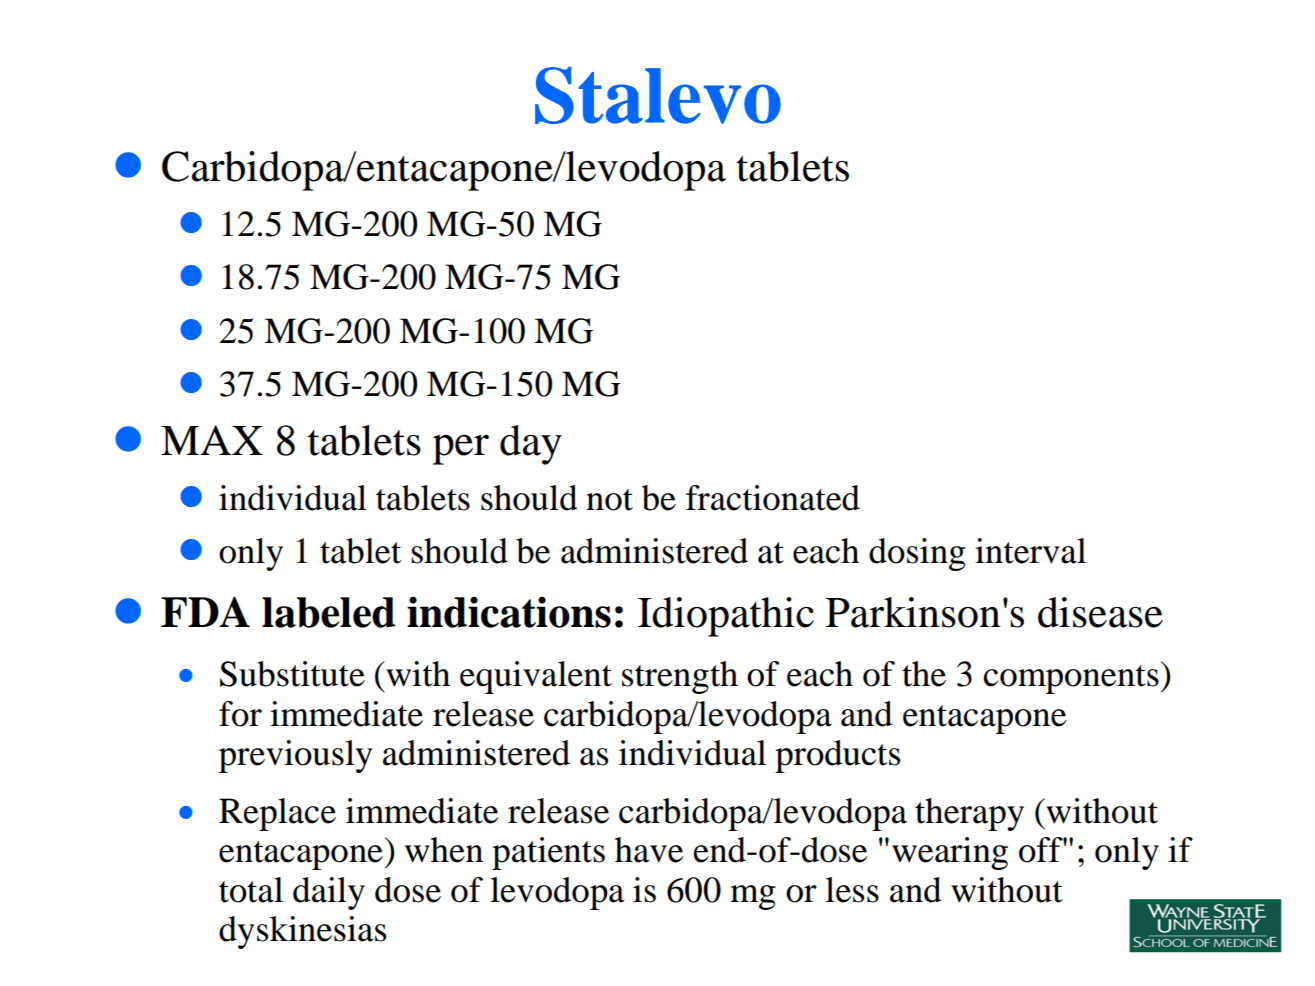  I want to click on labeled, so click(328, 612).
